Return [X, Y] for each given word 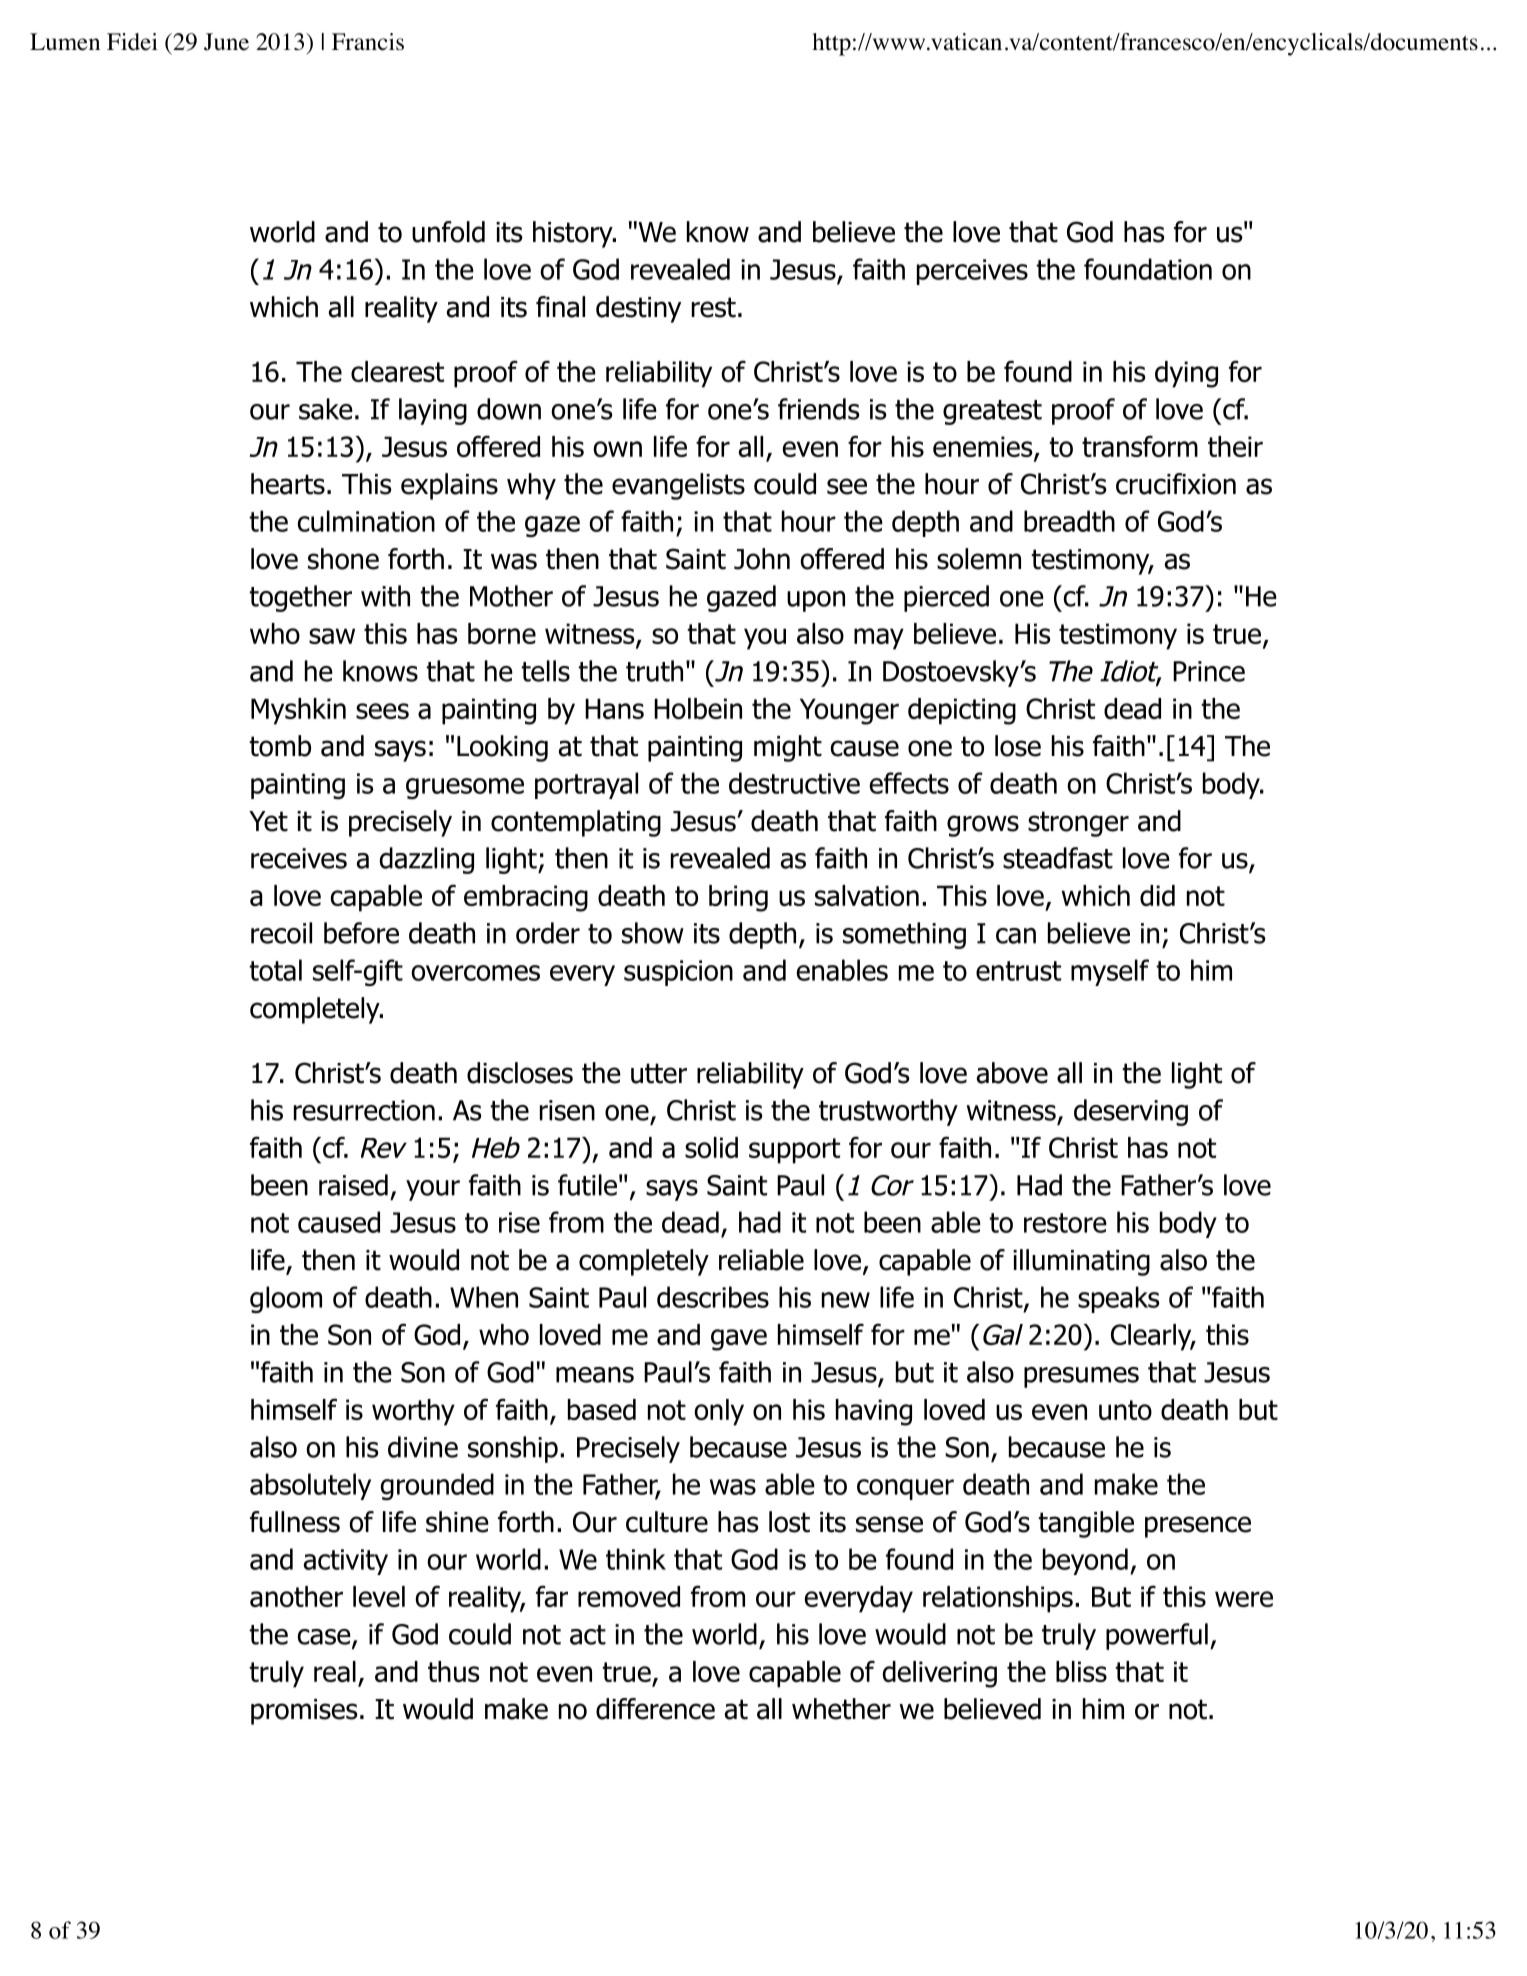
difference [655, 1709]
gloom [286, 1299]
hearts [288, 484]
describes [713, 1297]
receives [299, 858]
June [226, 42]
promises [304, 1712]
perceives [972, 272]
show [653, 933]
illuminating [1081, 1262]
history [574, 234]
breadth [1069, 521]
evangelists [678, 486]
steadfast [1058, 858]
